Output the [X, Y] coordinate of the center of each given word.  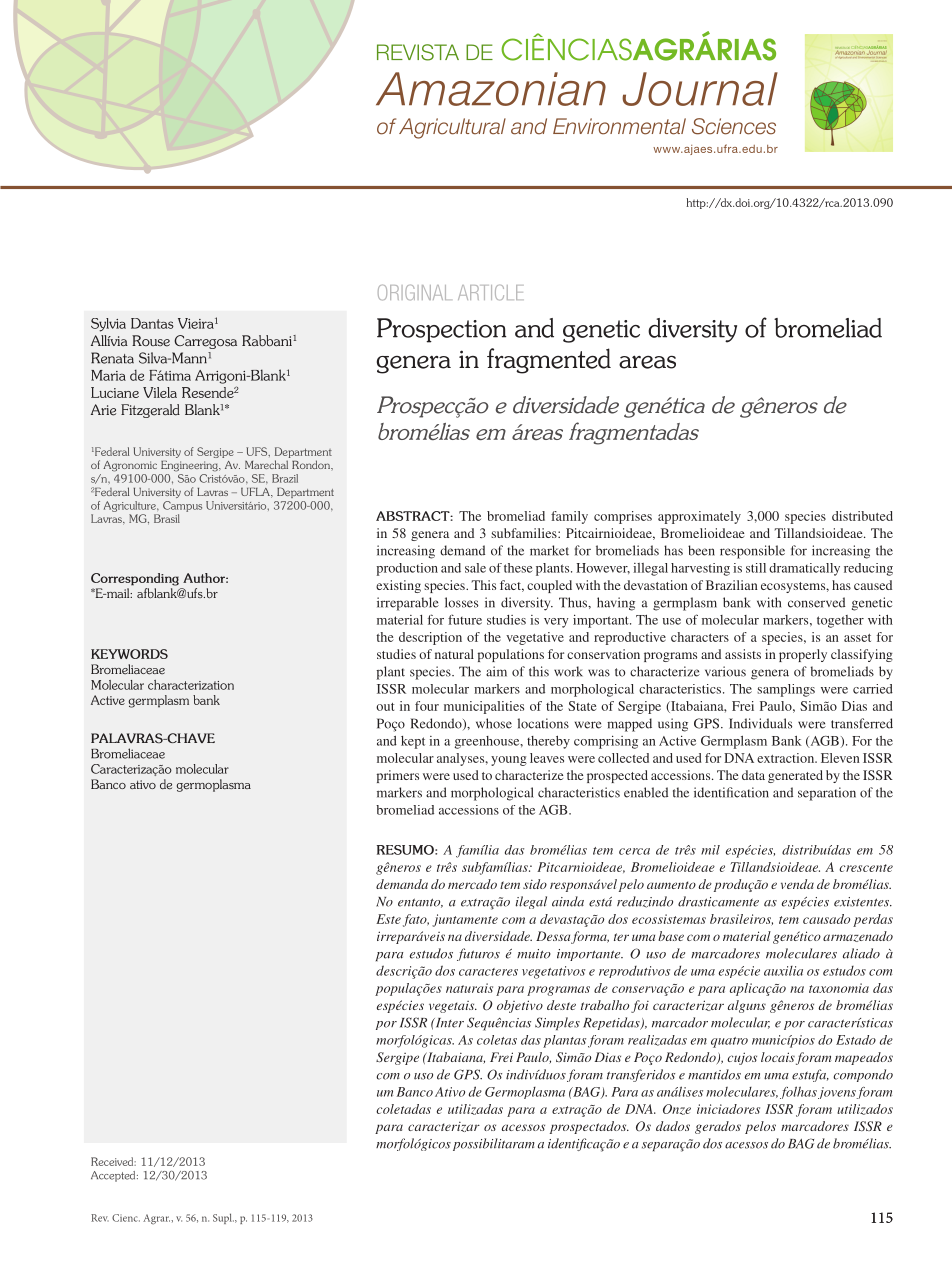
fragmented [549, 361]
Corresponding [135, 579]
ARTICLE [490, 292]
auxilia [783, 971]
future [465, 619]
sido [535, 884]
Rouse [151, 341]
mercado [472, 884]
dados [673, 1126]
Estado [856, 1040]
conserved [816, 602]
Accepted [114, 1176]
